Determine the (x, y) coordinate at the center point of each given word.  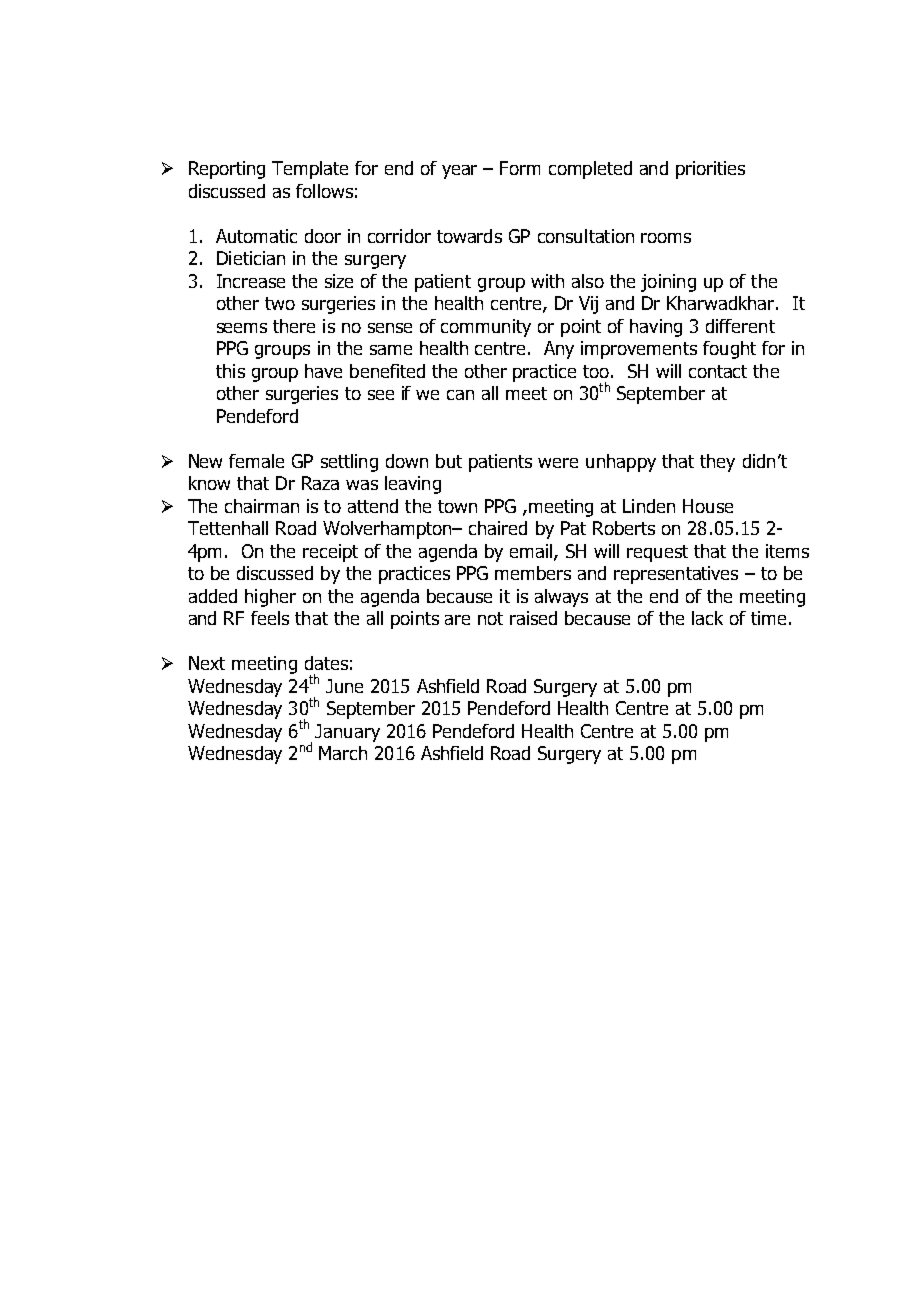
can (460, 395)
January (347, 733)
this (230, 371)
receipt (330, 553)
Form (520, 168)
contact (718, 371)
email (532, 552)
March (343, 753)
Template (310, 170)
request (657, 553)
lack (707, 618)
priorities (710, 170)
